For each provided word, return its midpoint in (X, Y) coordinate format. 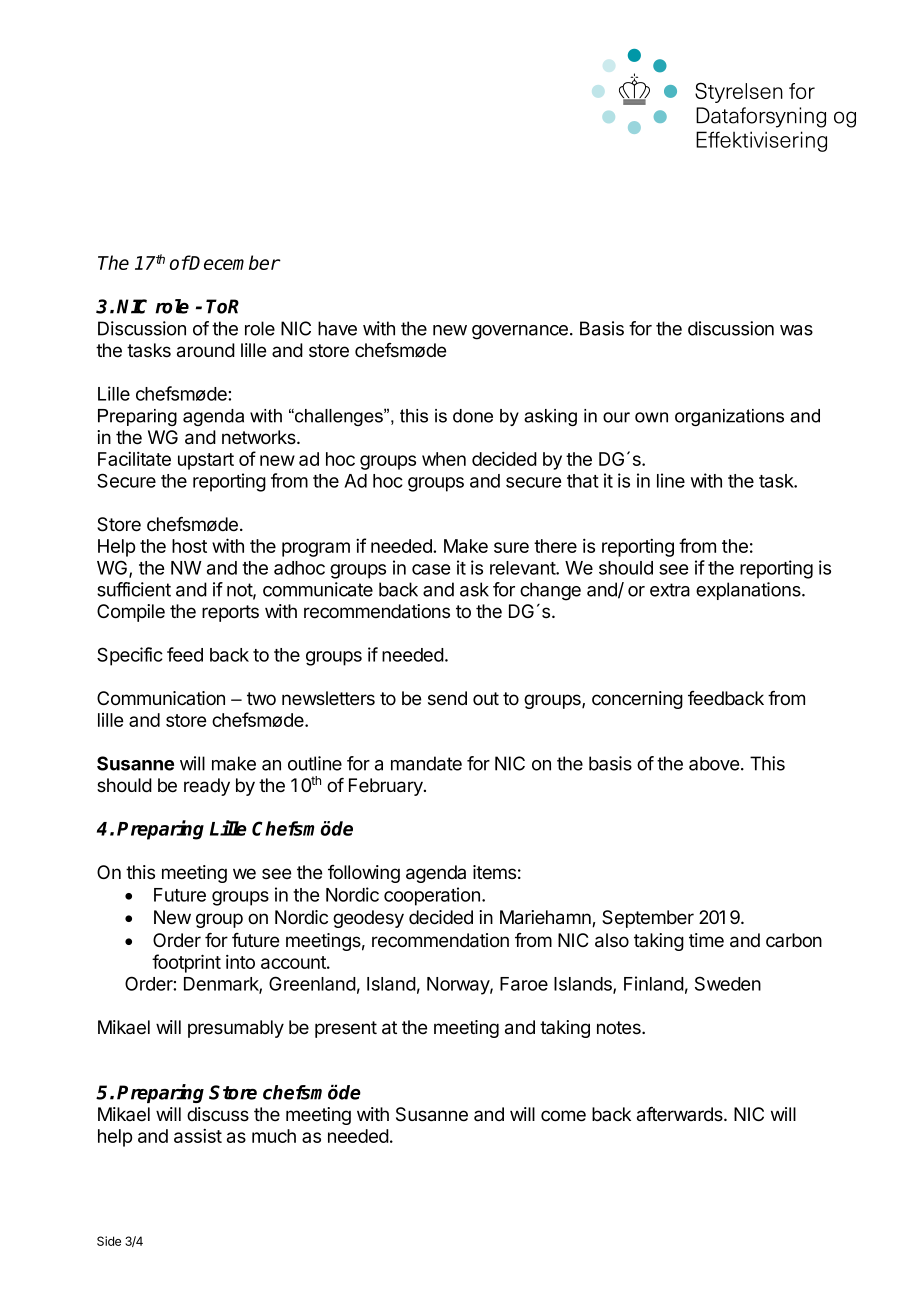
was (796, 330)
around (206, 350)
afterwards (681, 1114)
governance (520, 332)
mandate (426, 763)
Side (109, 1241)
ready (207, 787)
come (563, 1116)
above (714, 763)
